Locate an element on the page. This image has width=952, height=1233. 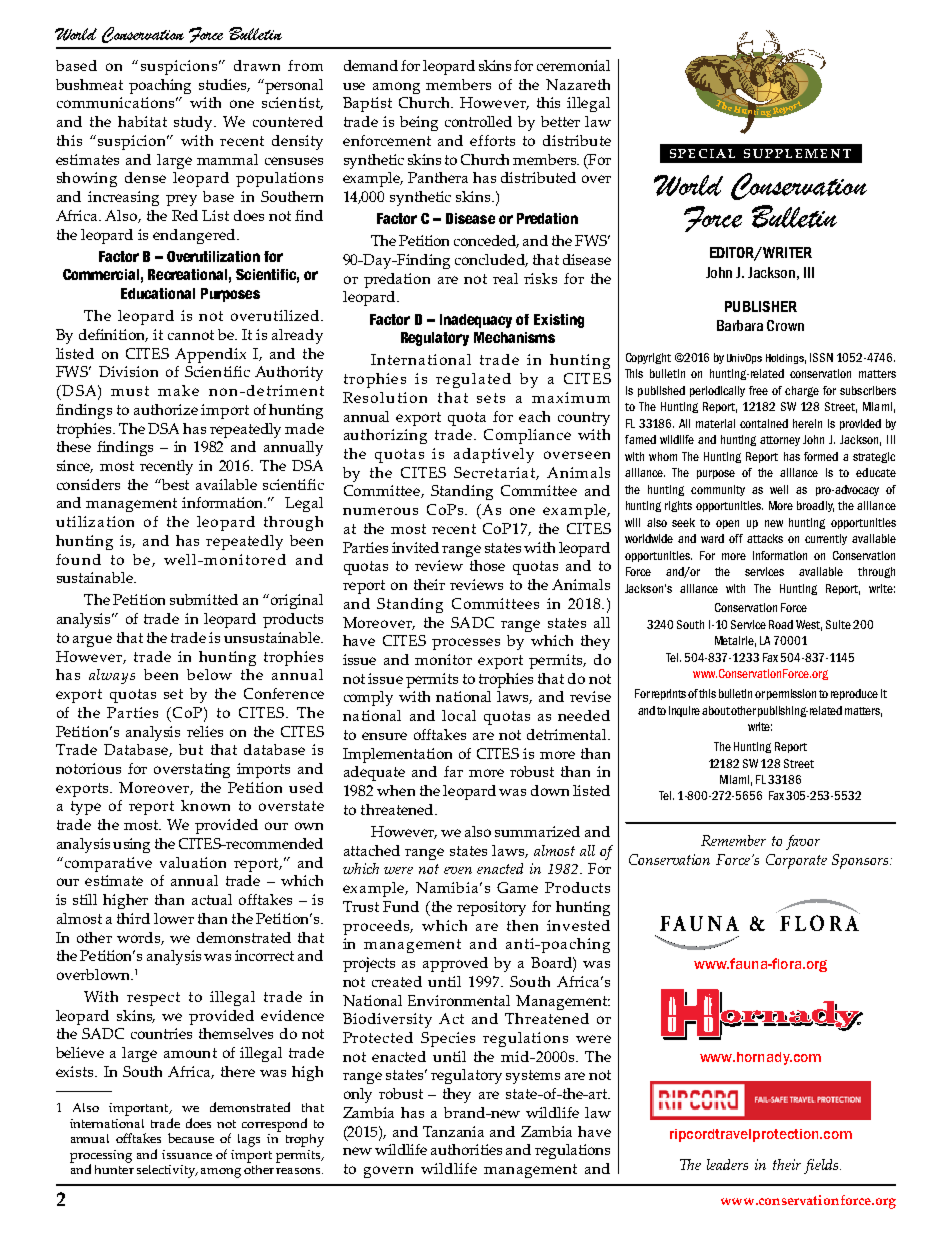
because is located at coordinates (191, 1138).
